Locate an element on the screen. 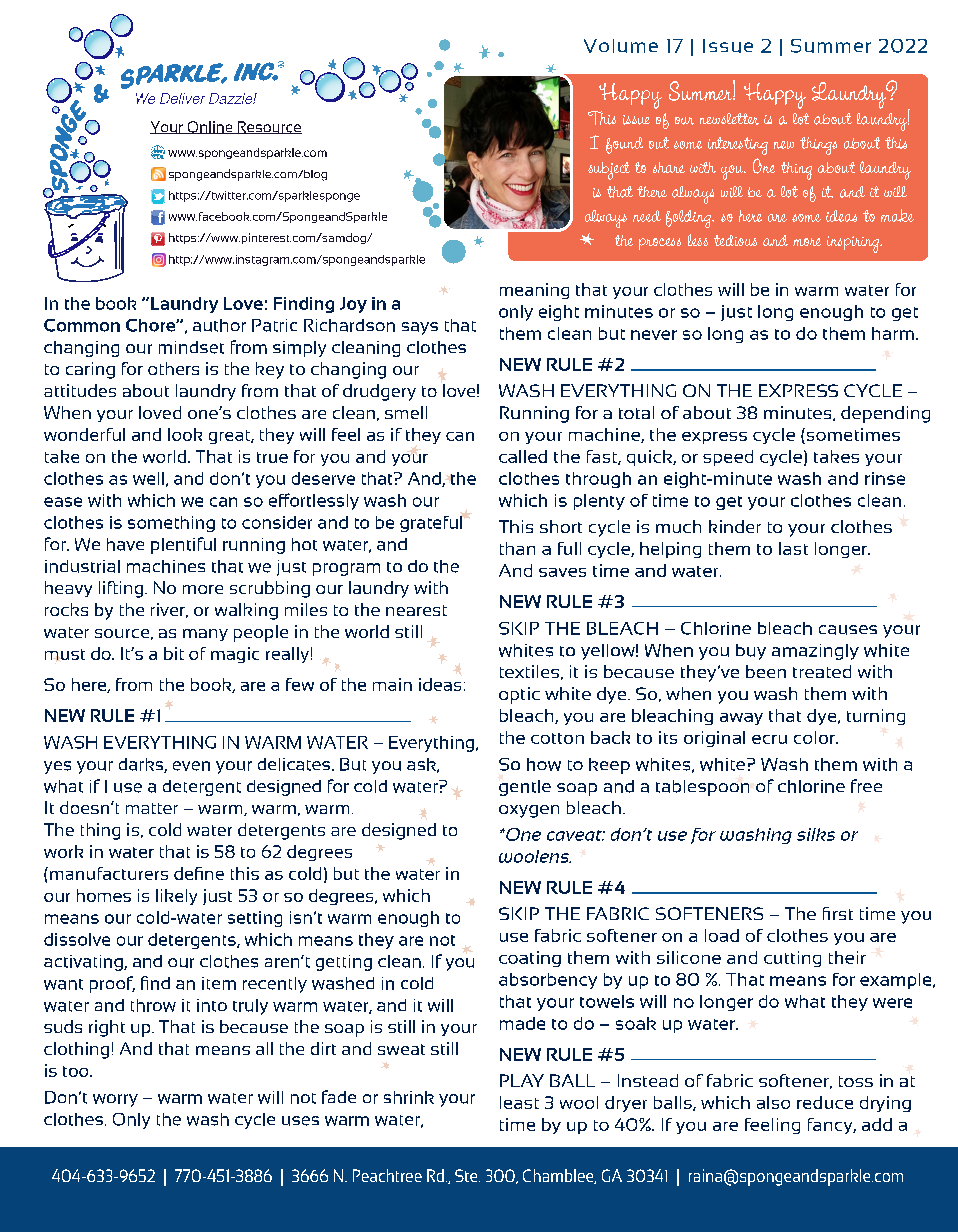 The image size is (958, 1232). newsletter is located at coordinates (729, 119).
